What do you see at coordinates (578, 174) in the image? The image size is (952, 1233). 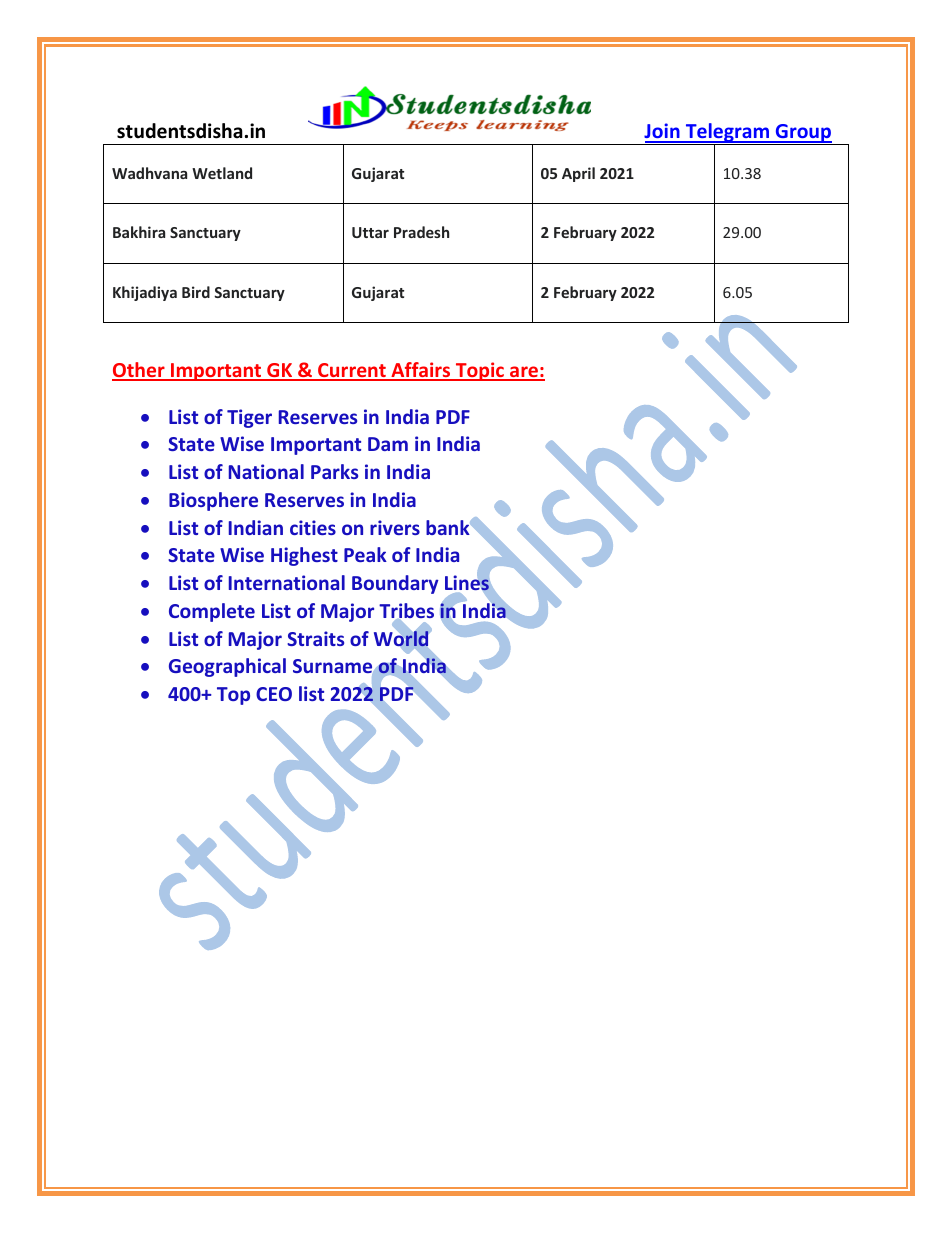 I see `April` at bounding box center [578, 174].
